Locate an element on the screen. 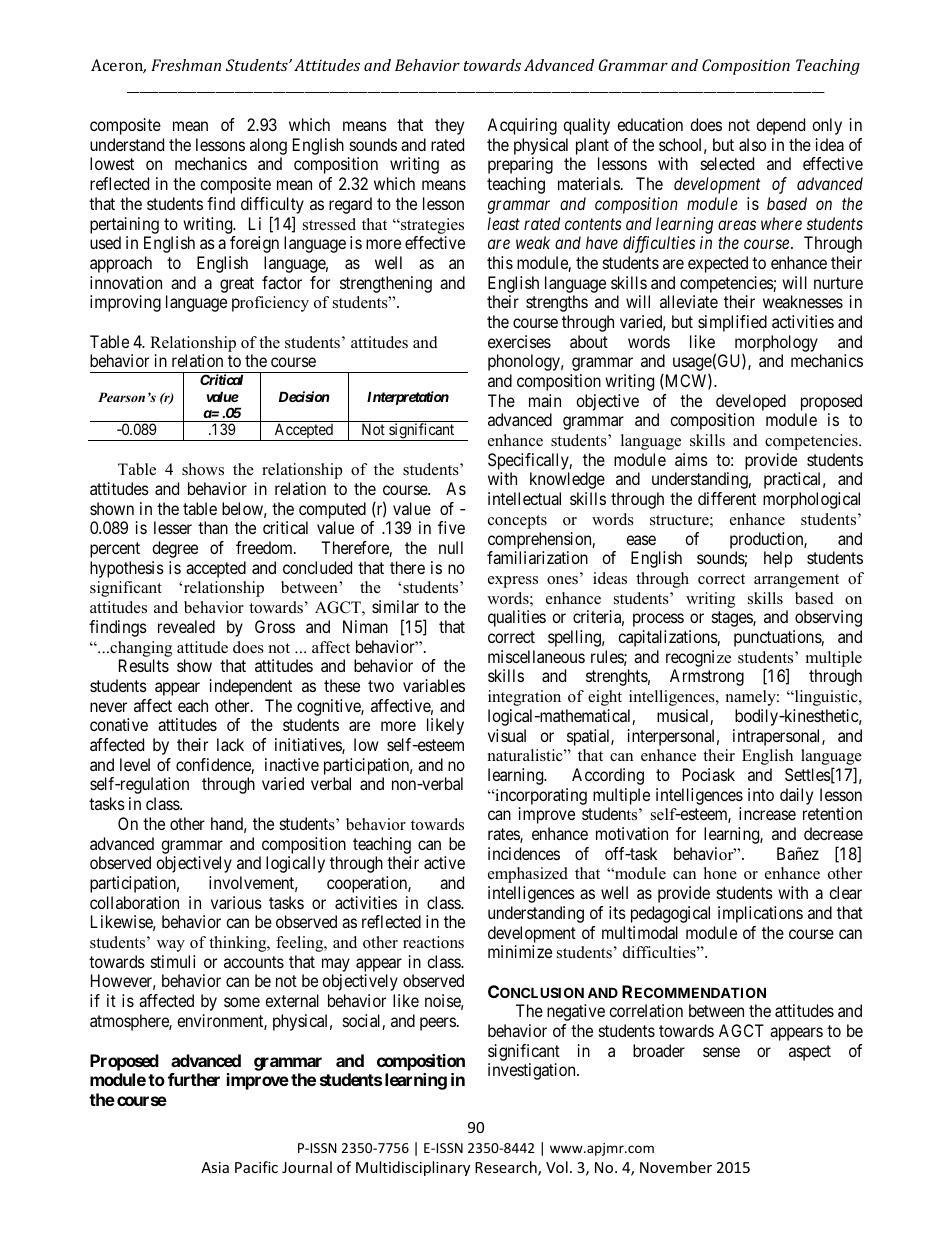 The image size is (952, 1233). Research is located at coordinates (507, 1168).
